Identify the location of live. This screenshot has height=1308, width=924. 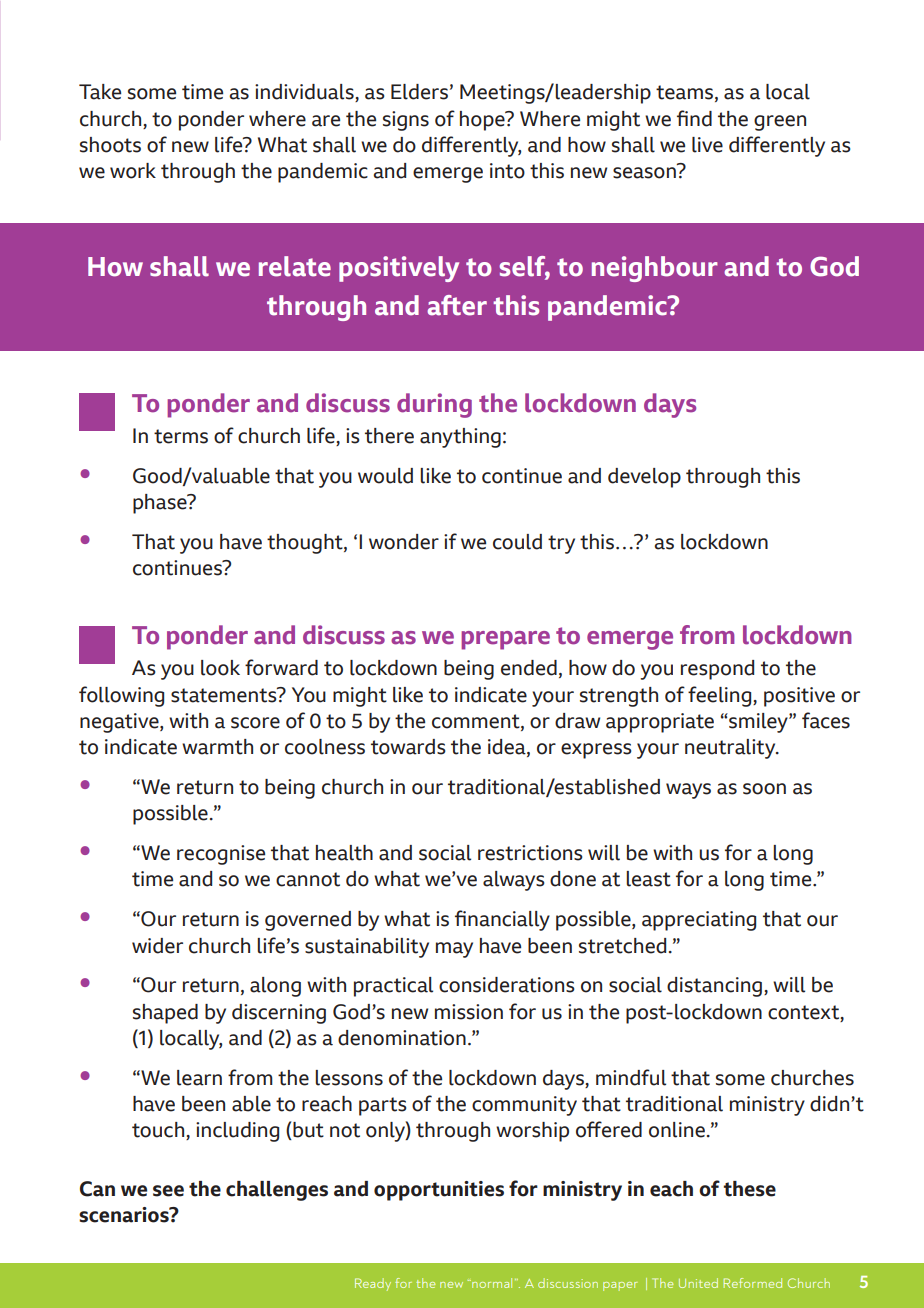
(707, 145).
